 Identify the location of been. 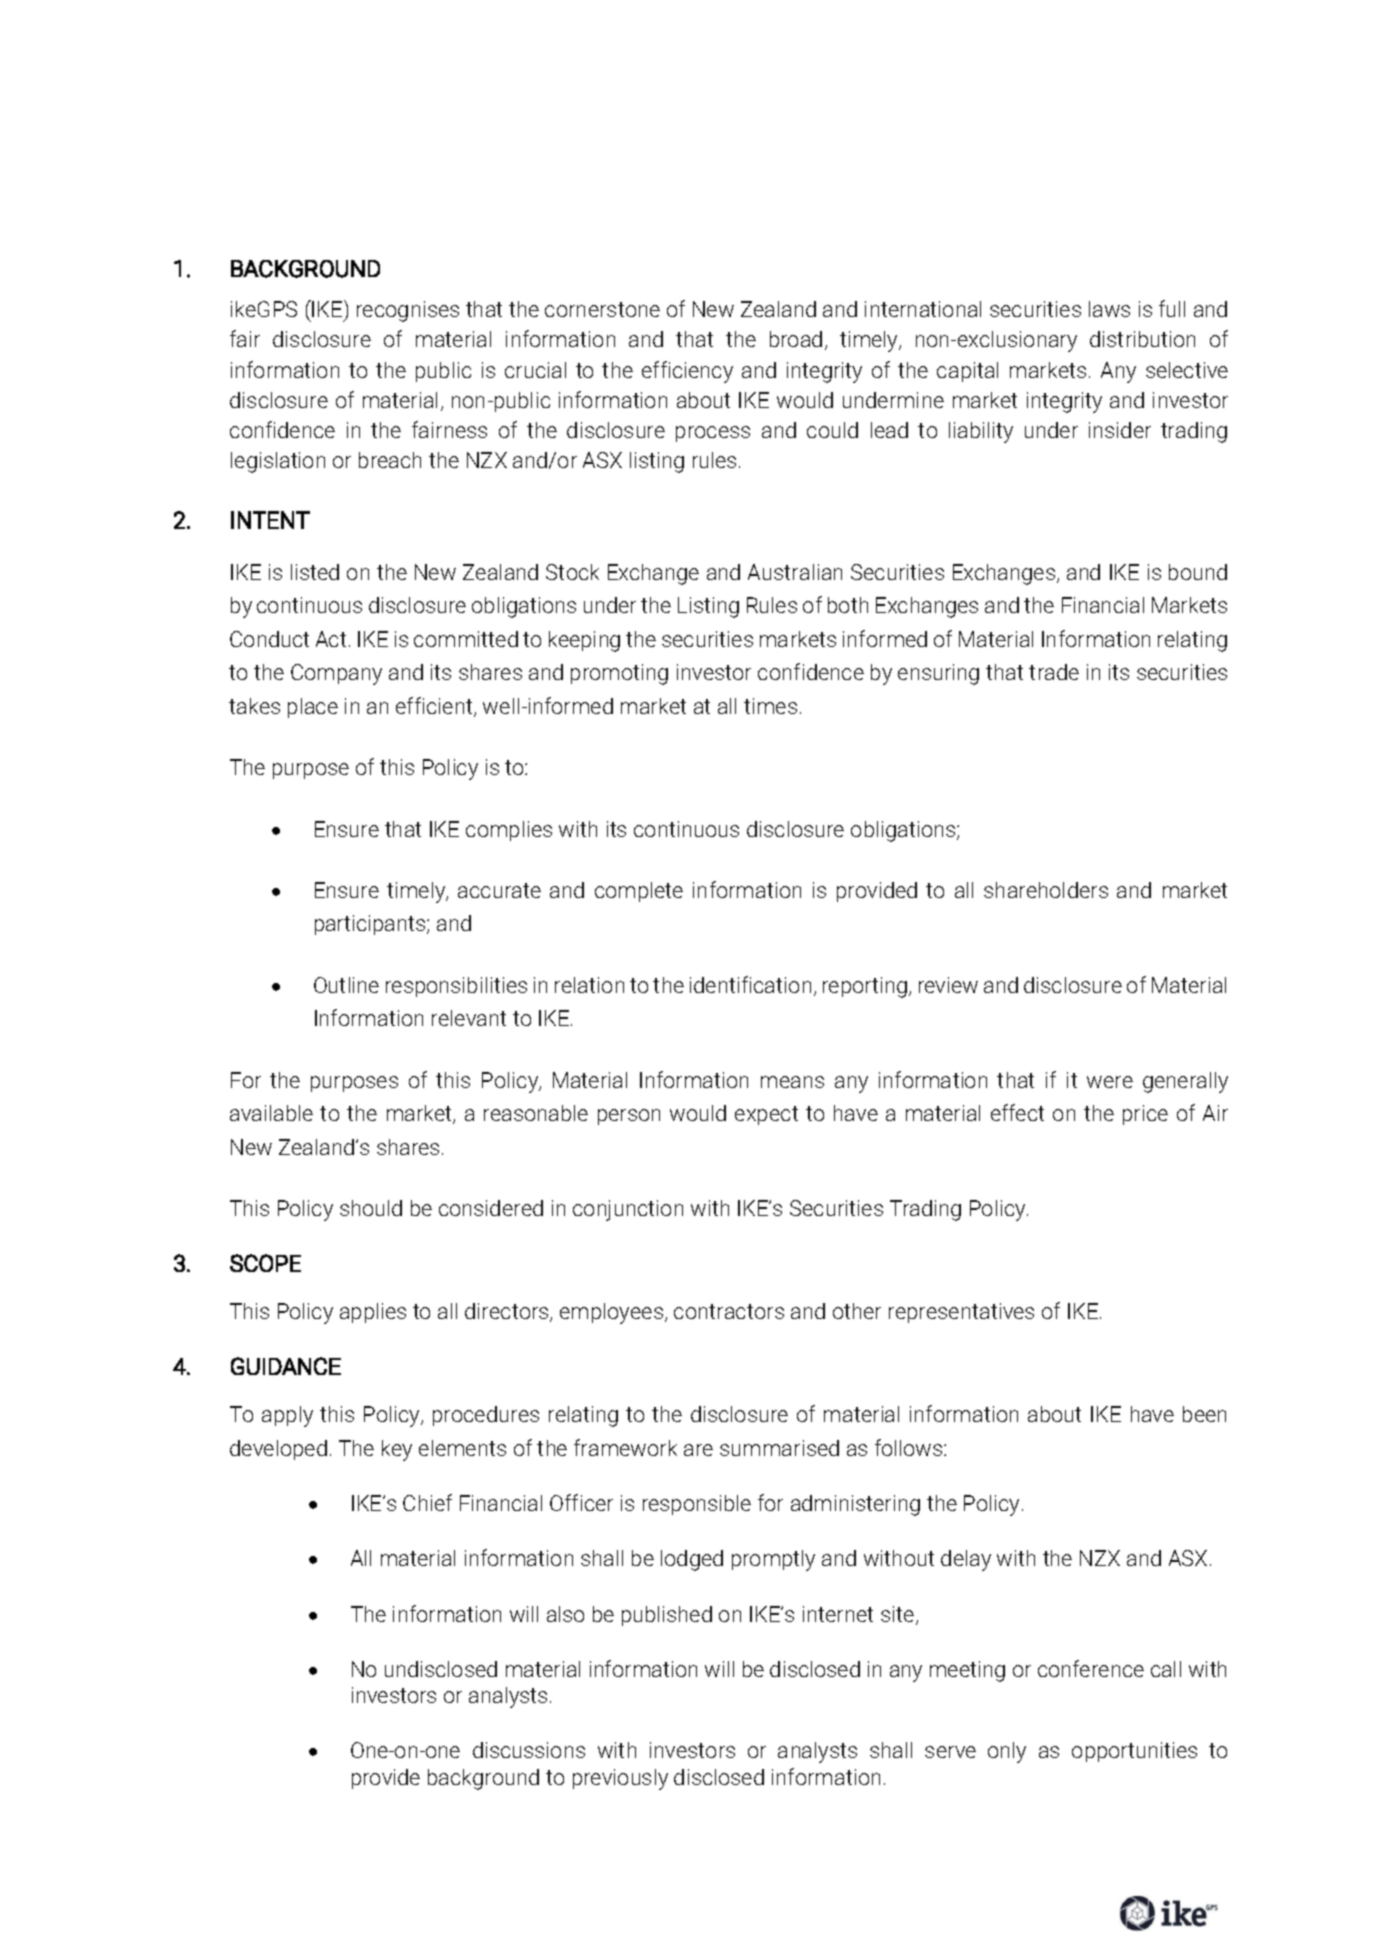
(1204, 1414).
